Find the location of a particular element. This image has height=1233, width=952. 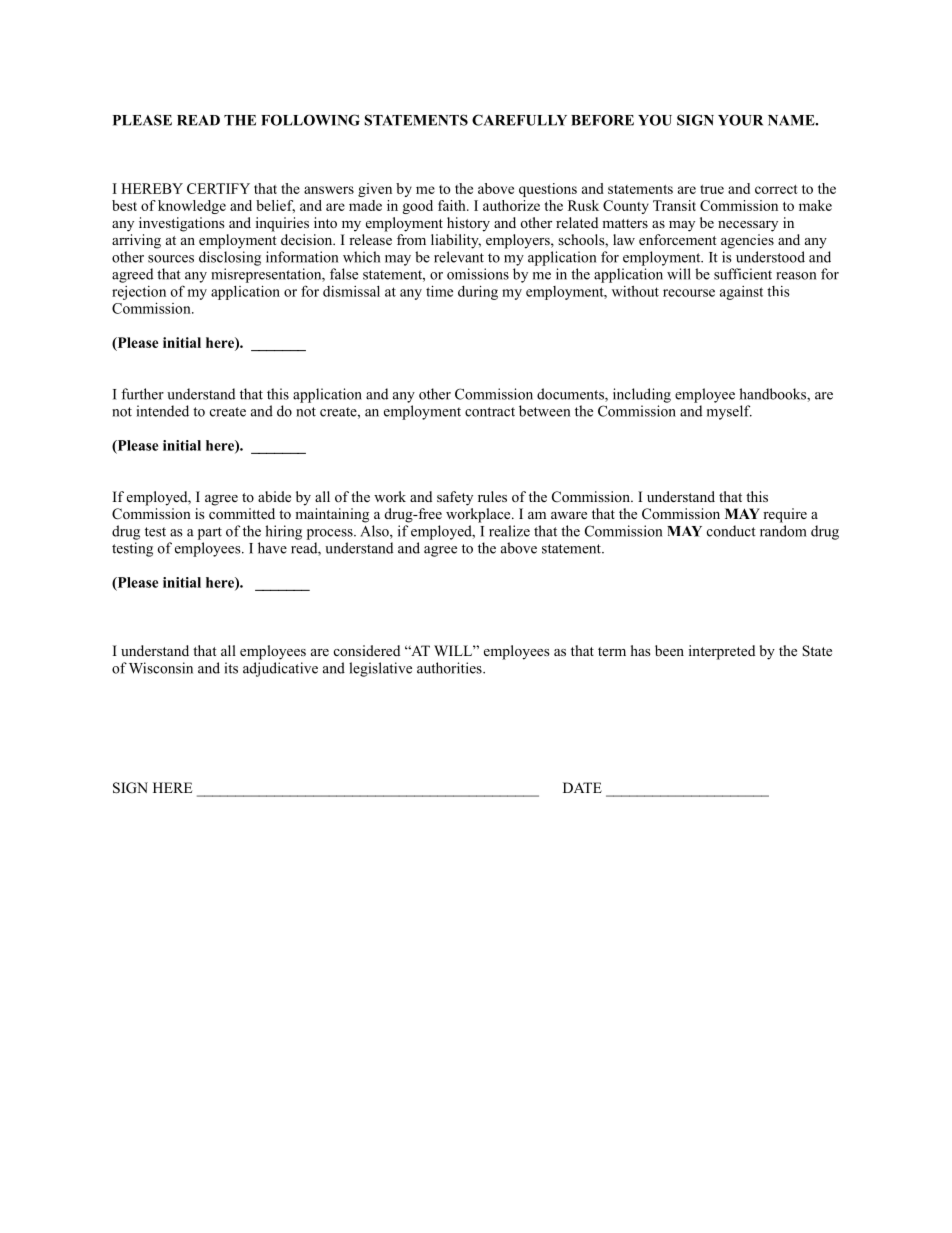

interpreted is located at coordinates (722, 652).
